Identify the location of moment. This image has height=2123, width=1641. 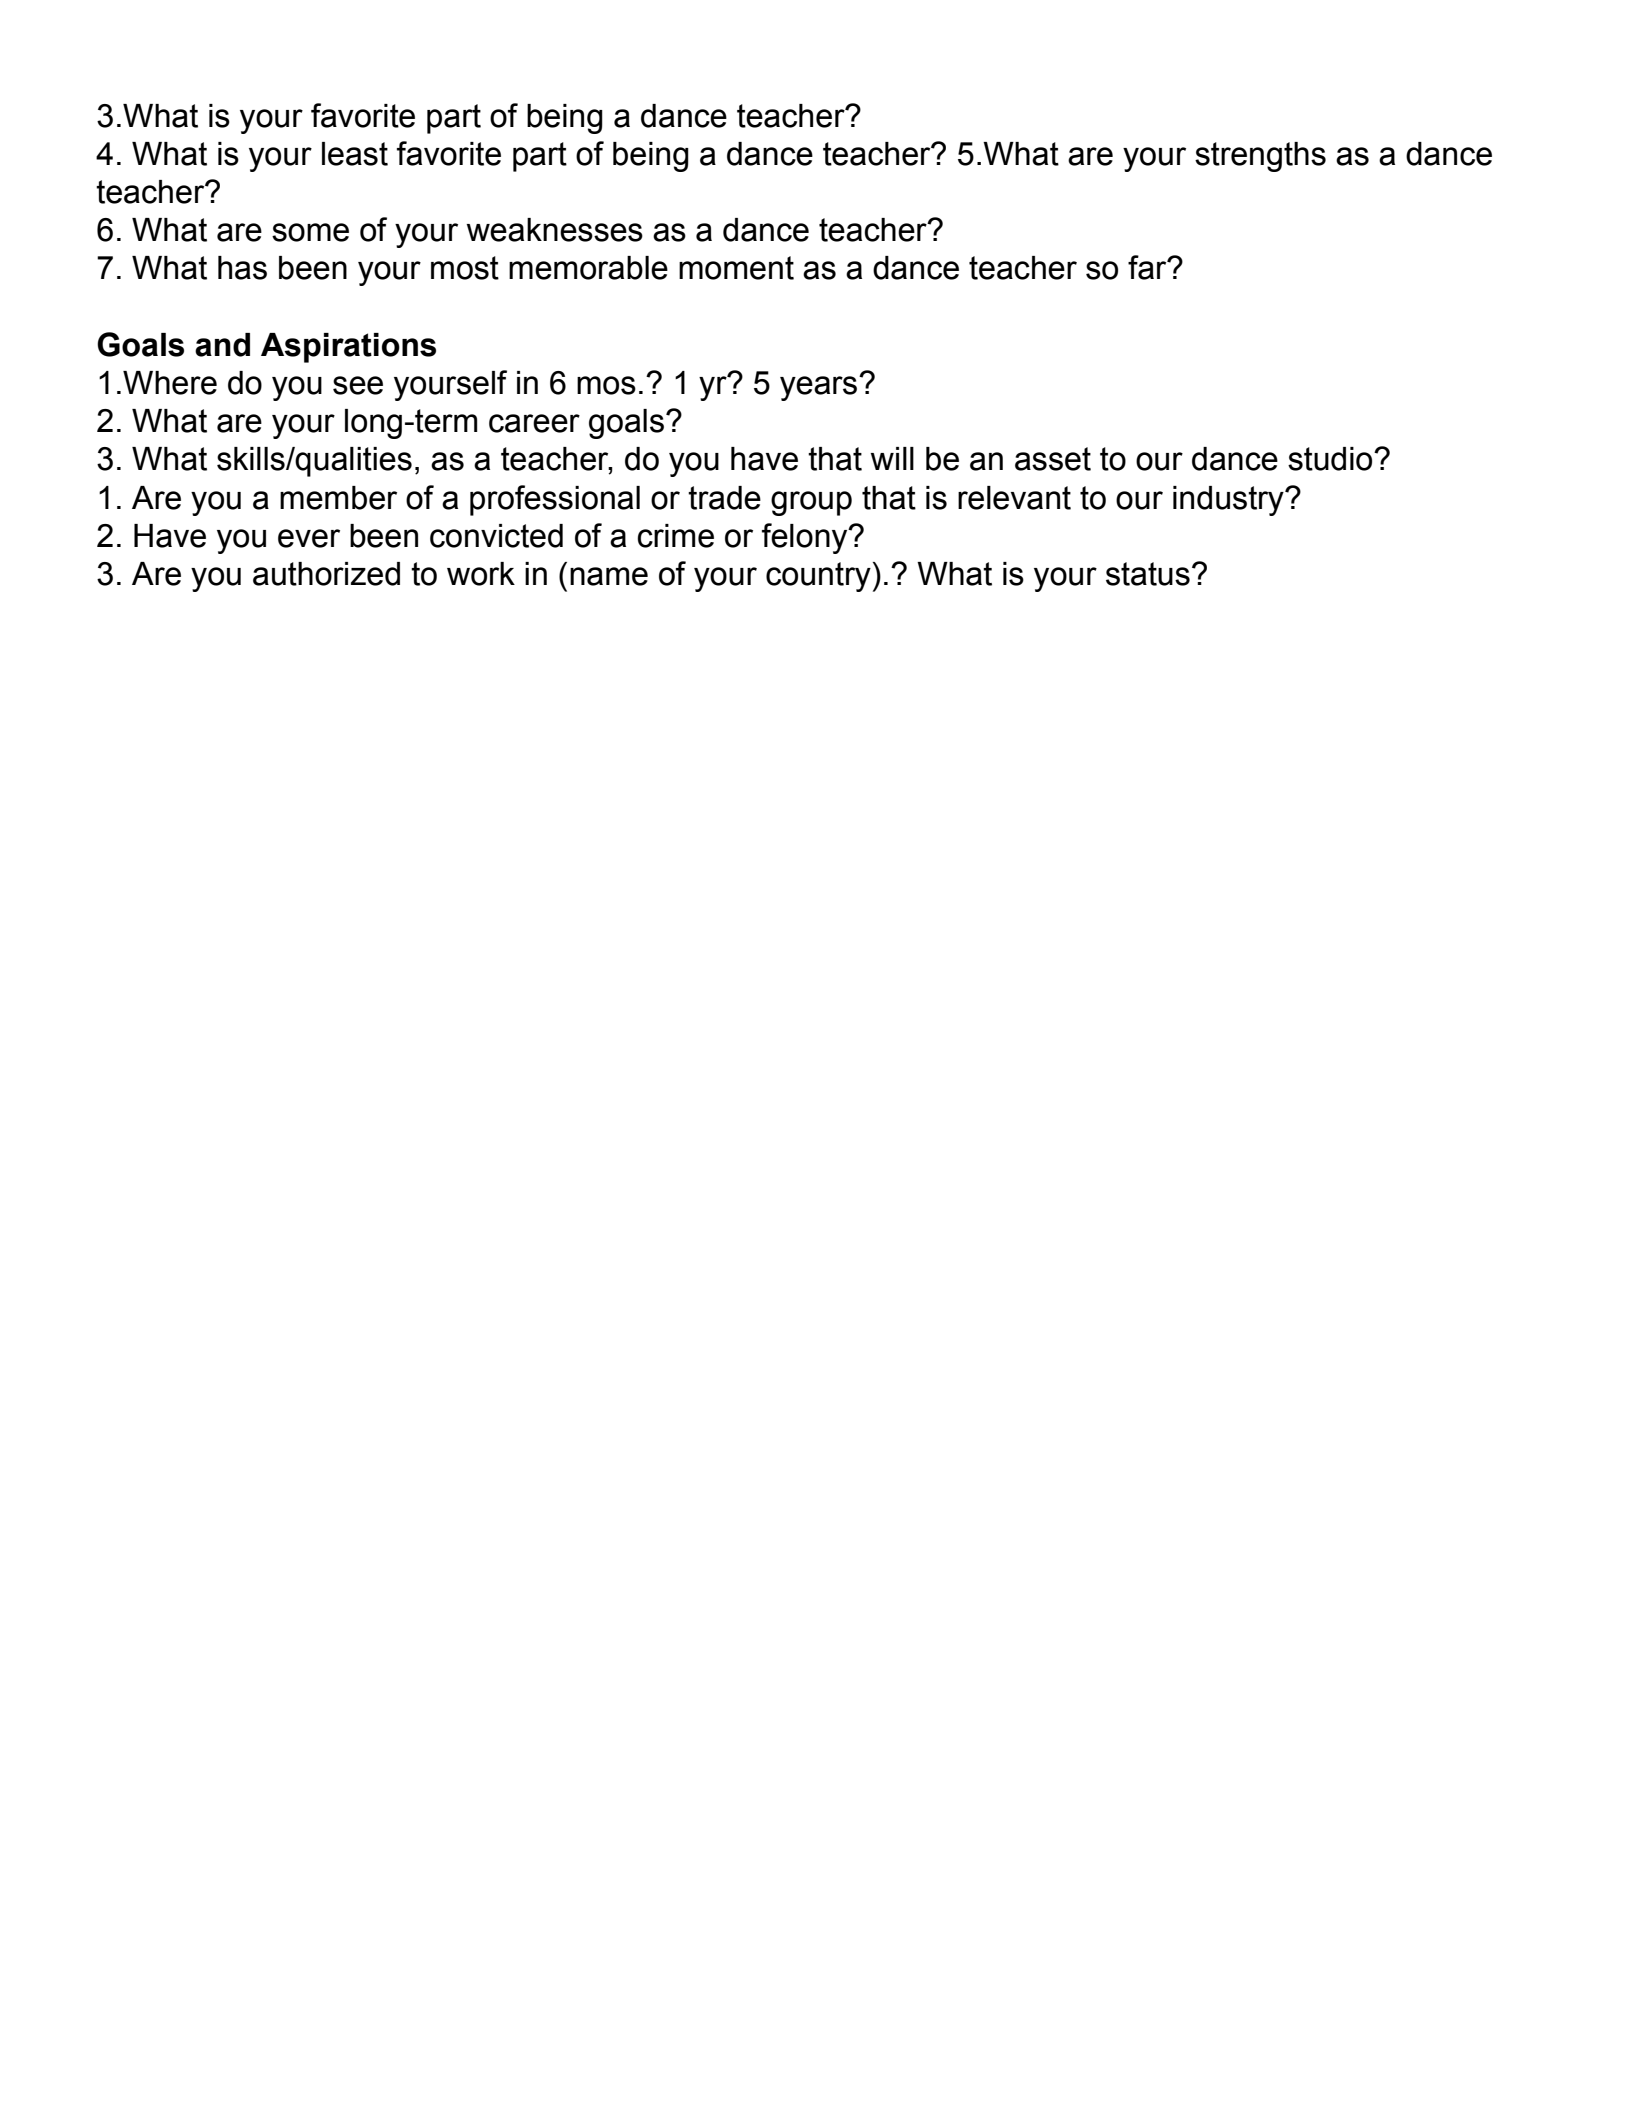
(736, 268).
